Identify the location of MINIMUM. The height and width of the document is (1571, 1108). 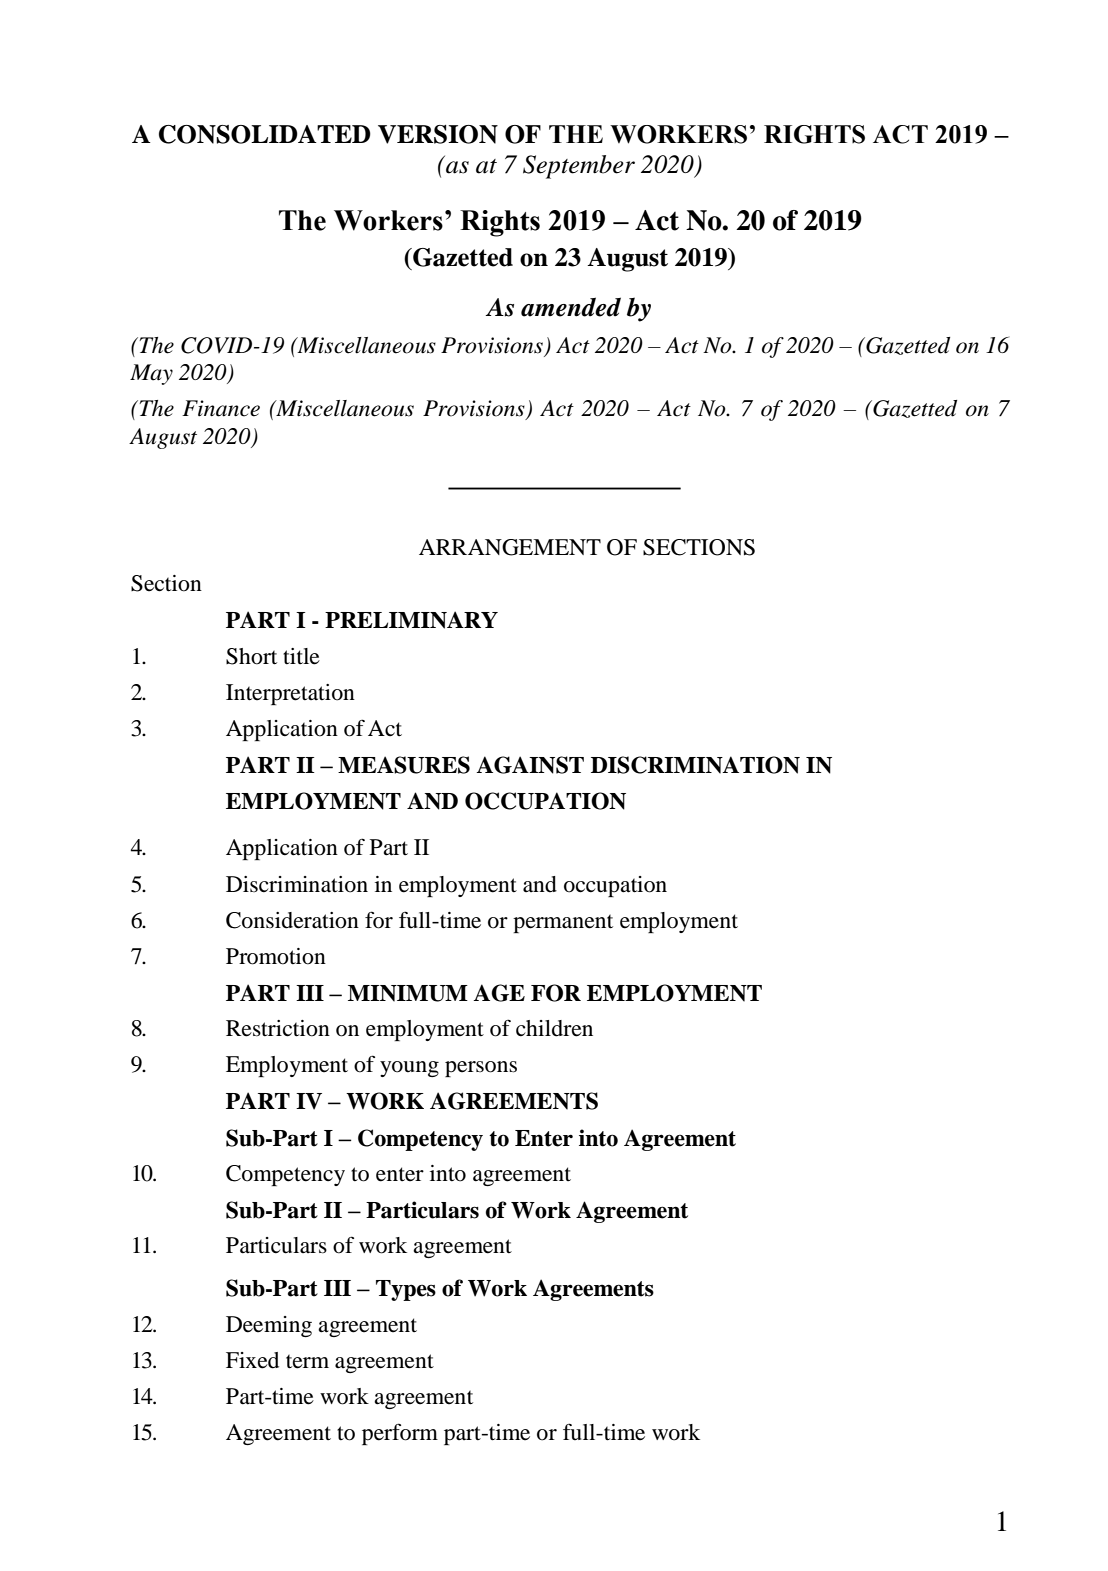
(408, 993).
